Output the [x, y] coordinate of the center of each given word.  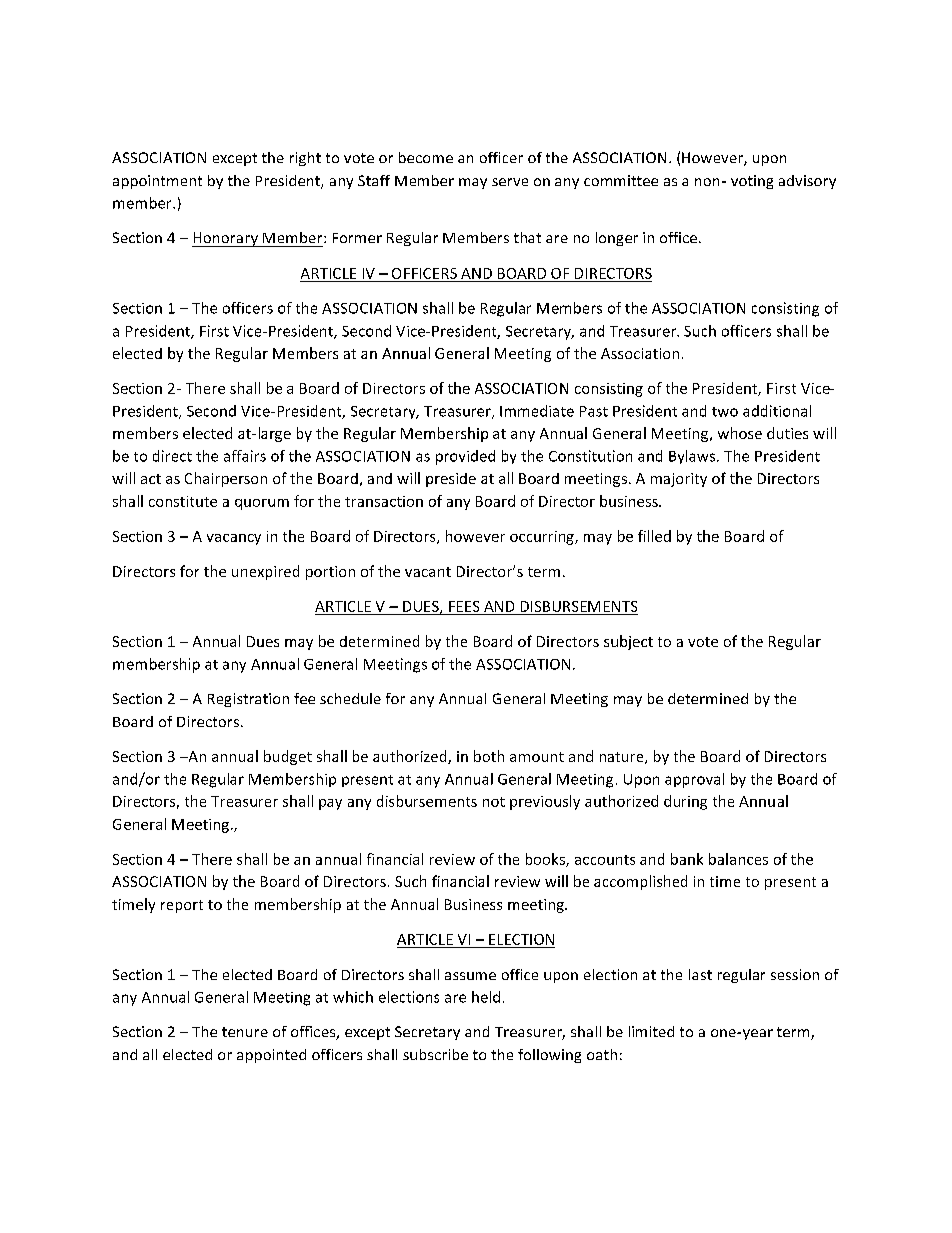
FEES [464, 606]
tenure [245, 1032]
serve [510, 182]
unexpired [265, 572]
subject [628, 642]
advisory [807, 182]
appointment [157, 182]
